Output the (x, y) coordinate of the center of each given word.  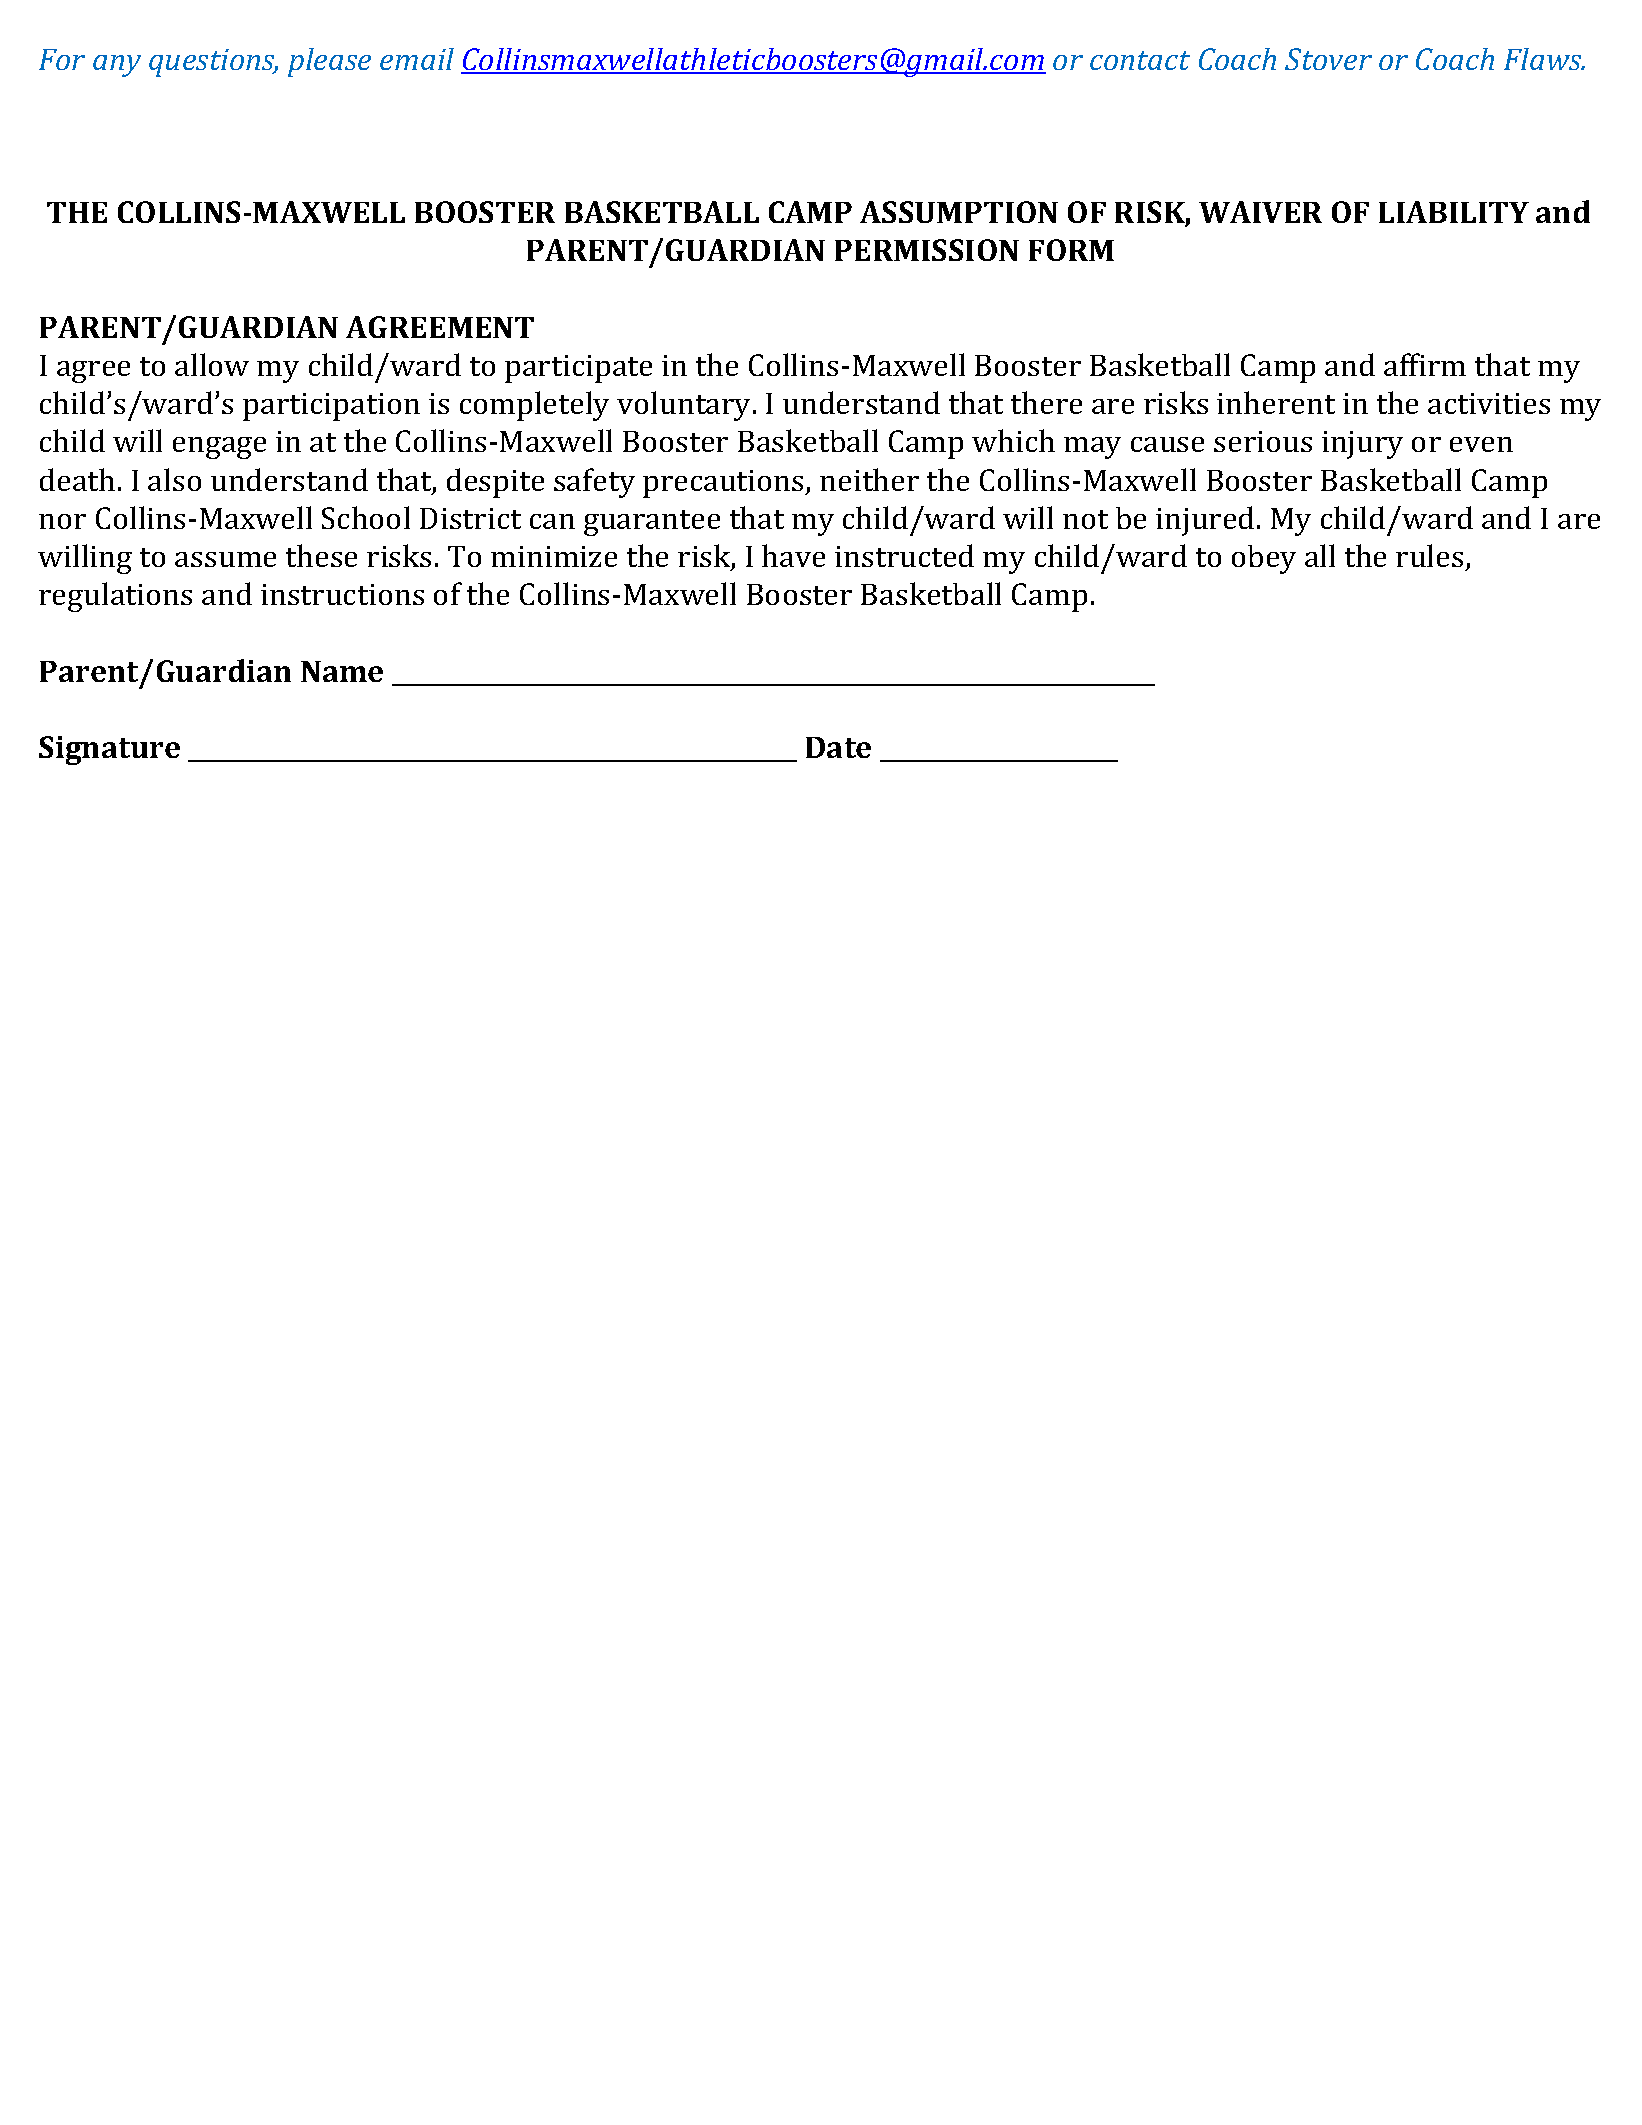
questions (213, 63)
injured (1205, 521)
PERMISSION (927, 250)
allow (212, 364)
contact (1140, 60)
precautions (724, 484)
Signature (109, 750)
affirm (1425, 364)
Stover (1328, 59)
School (366, 517)
